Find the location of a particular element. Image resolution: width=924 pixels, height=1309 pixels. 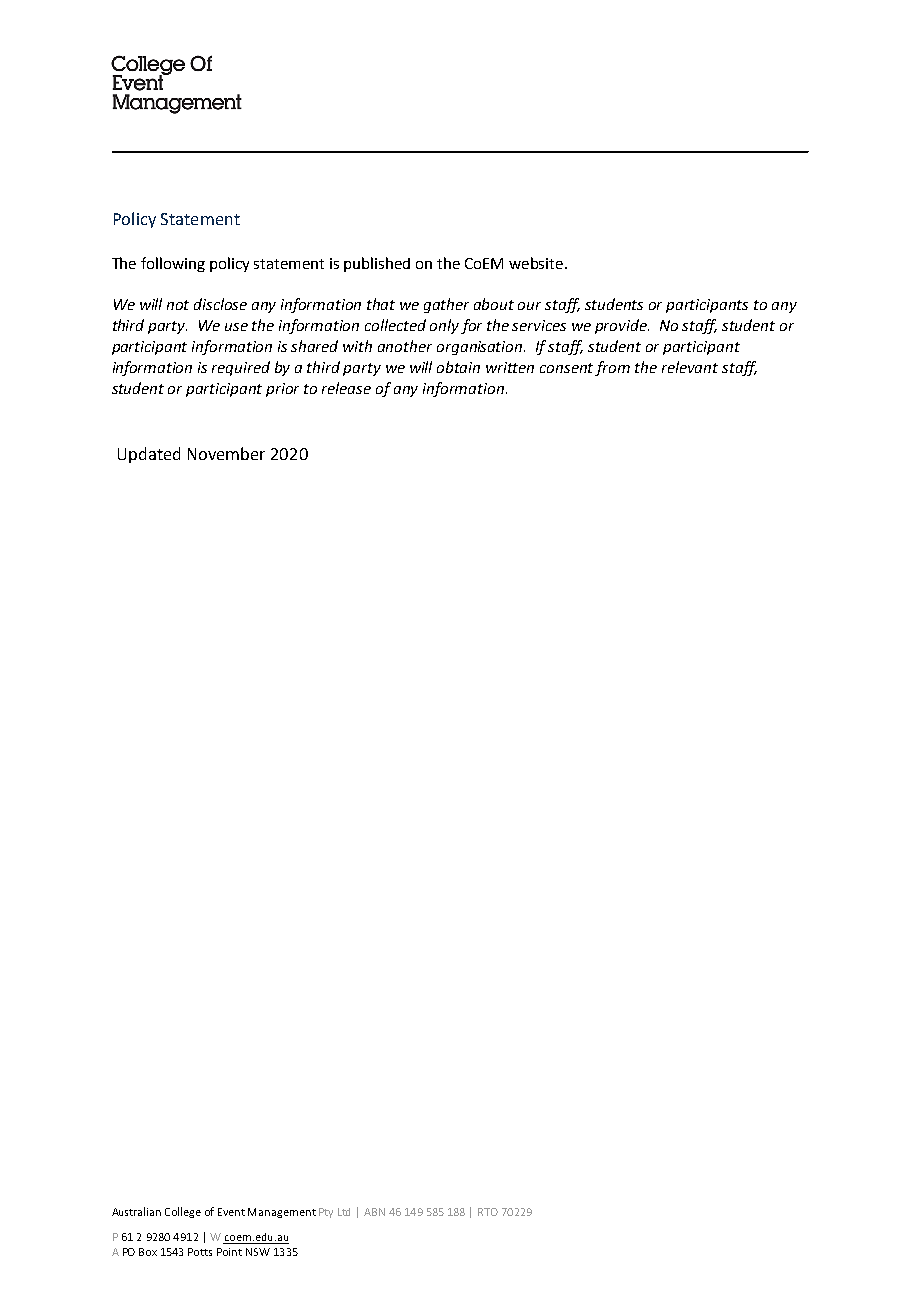

from is located at coordinates (612, 368).
